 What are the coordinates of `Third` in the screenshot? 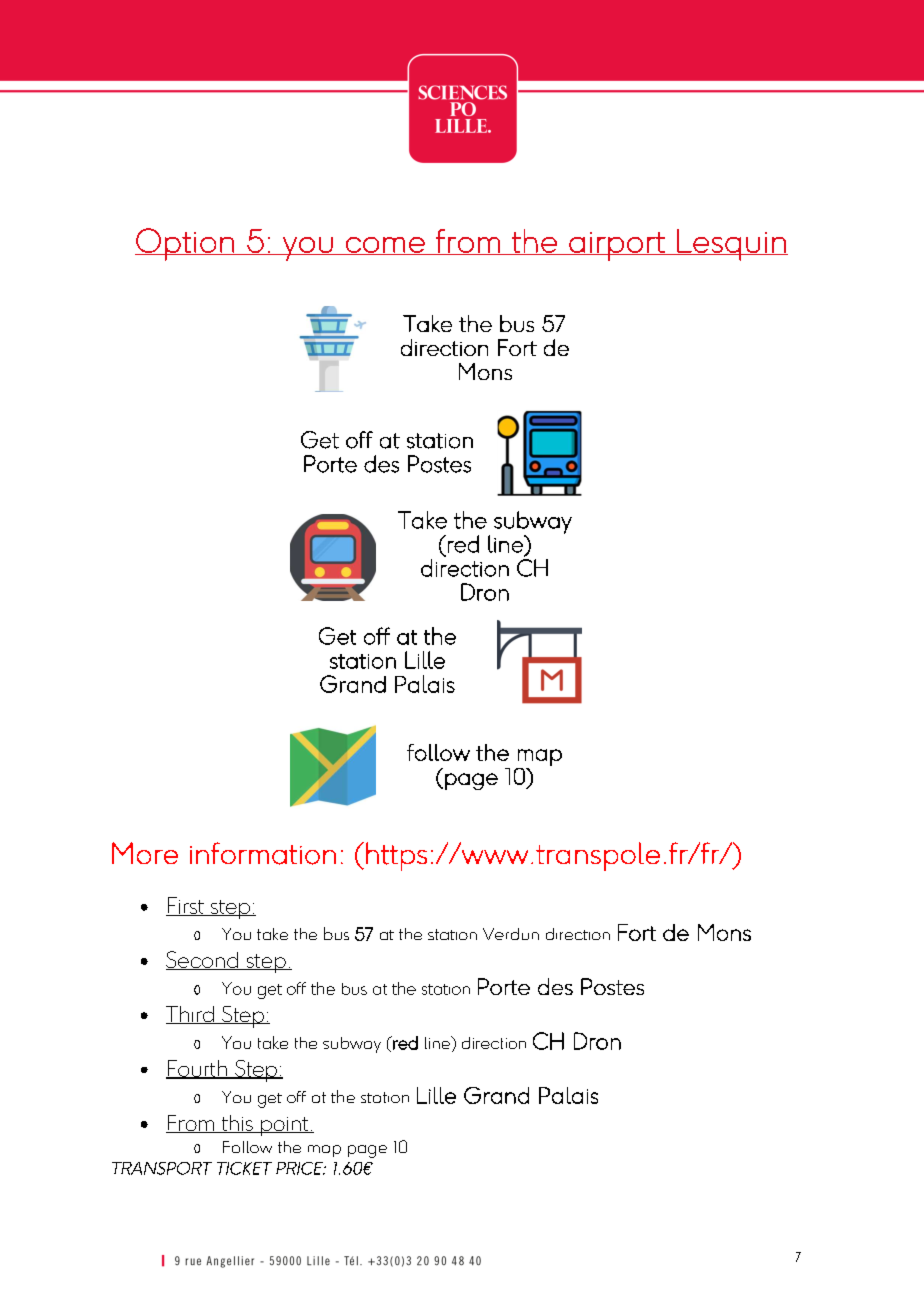 It's located at (191, 1015).
